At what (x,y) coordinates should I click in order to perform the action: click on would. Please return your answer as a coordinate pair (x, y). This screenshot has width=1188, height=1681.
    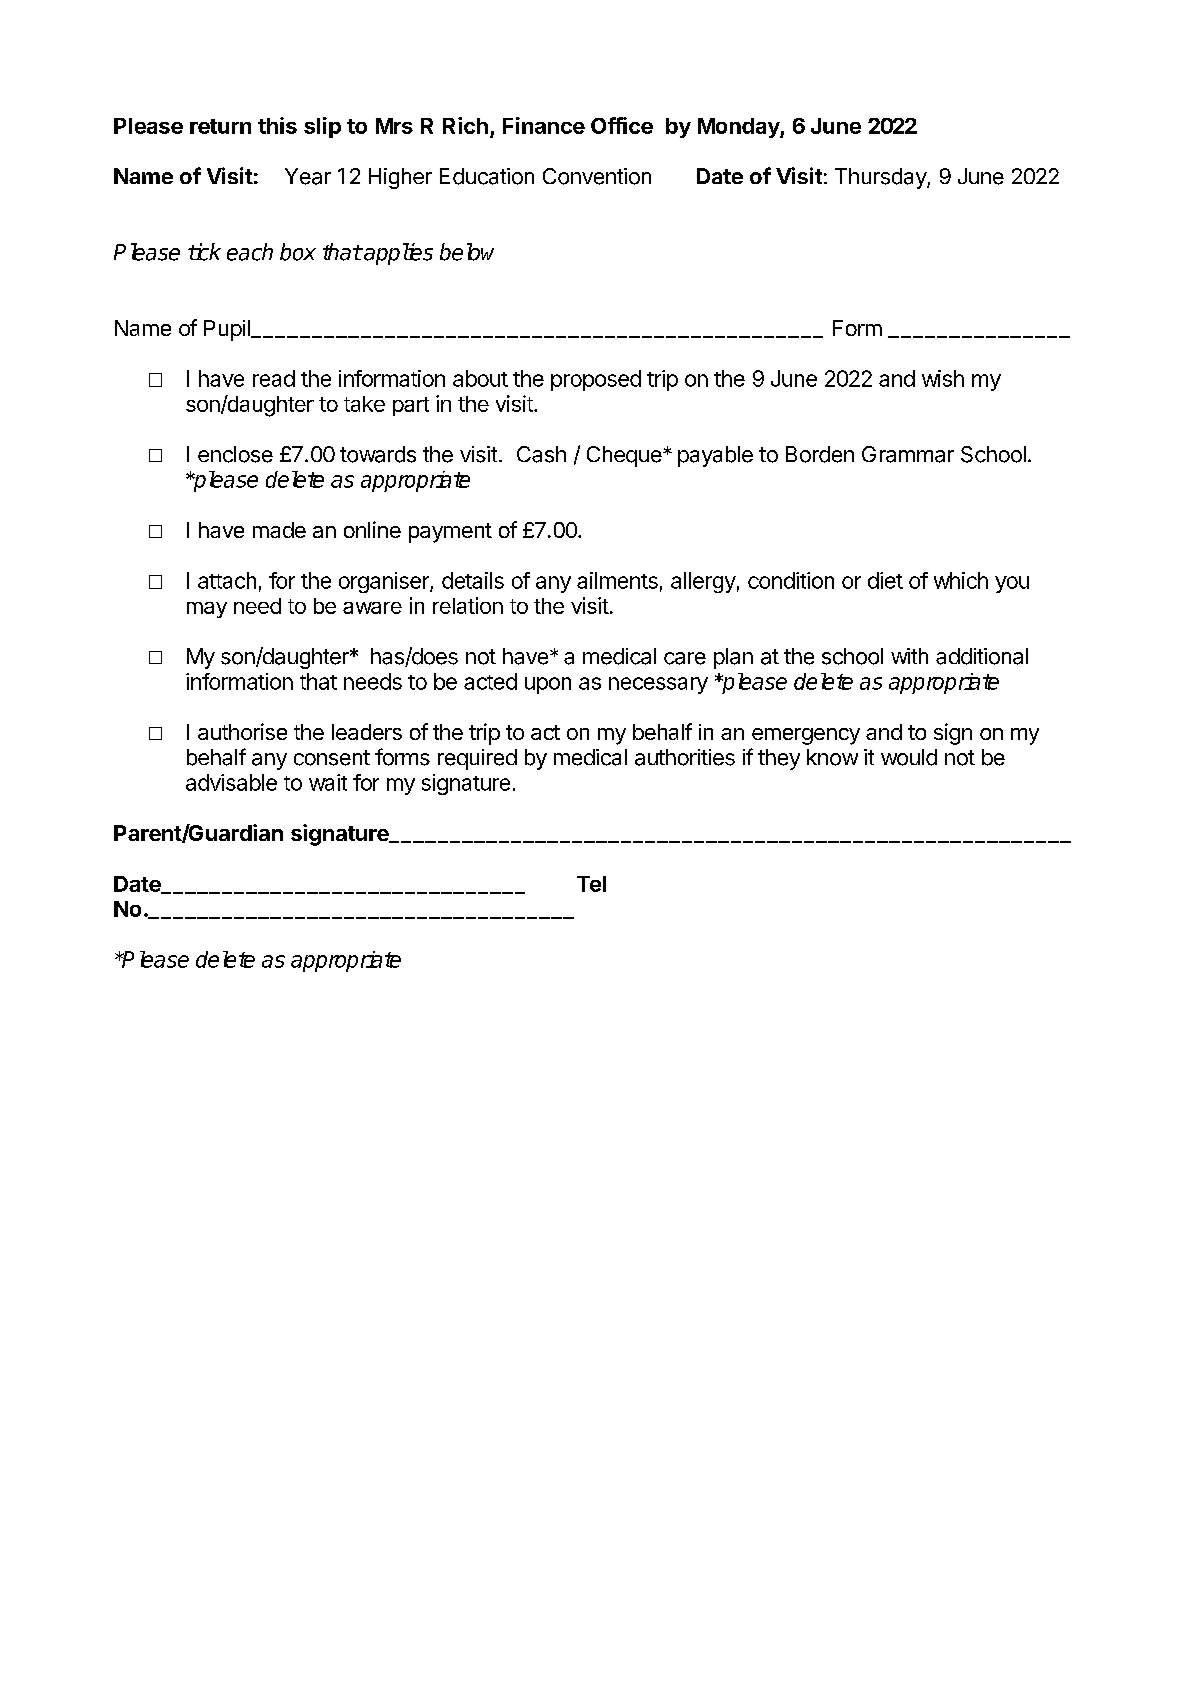
    Looking at the image, I should click on (909, 757).
